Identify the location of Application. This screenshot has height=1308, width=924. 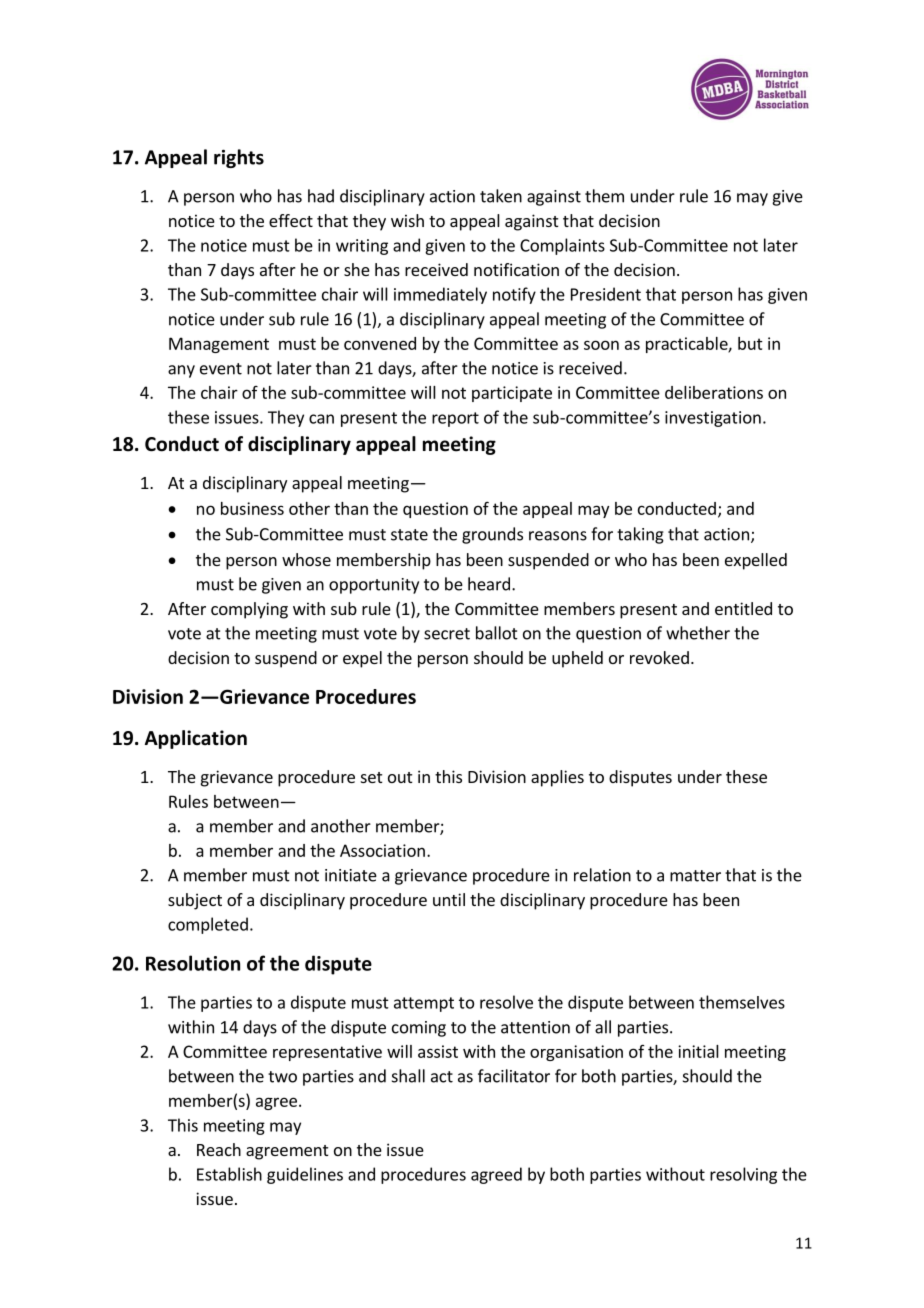
(196, 739).
